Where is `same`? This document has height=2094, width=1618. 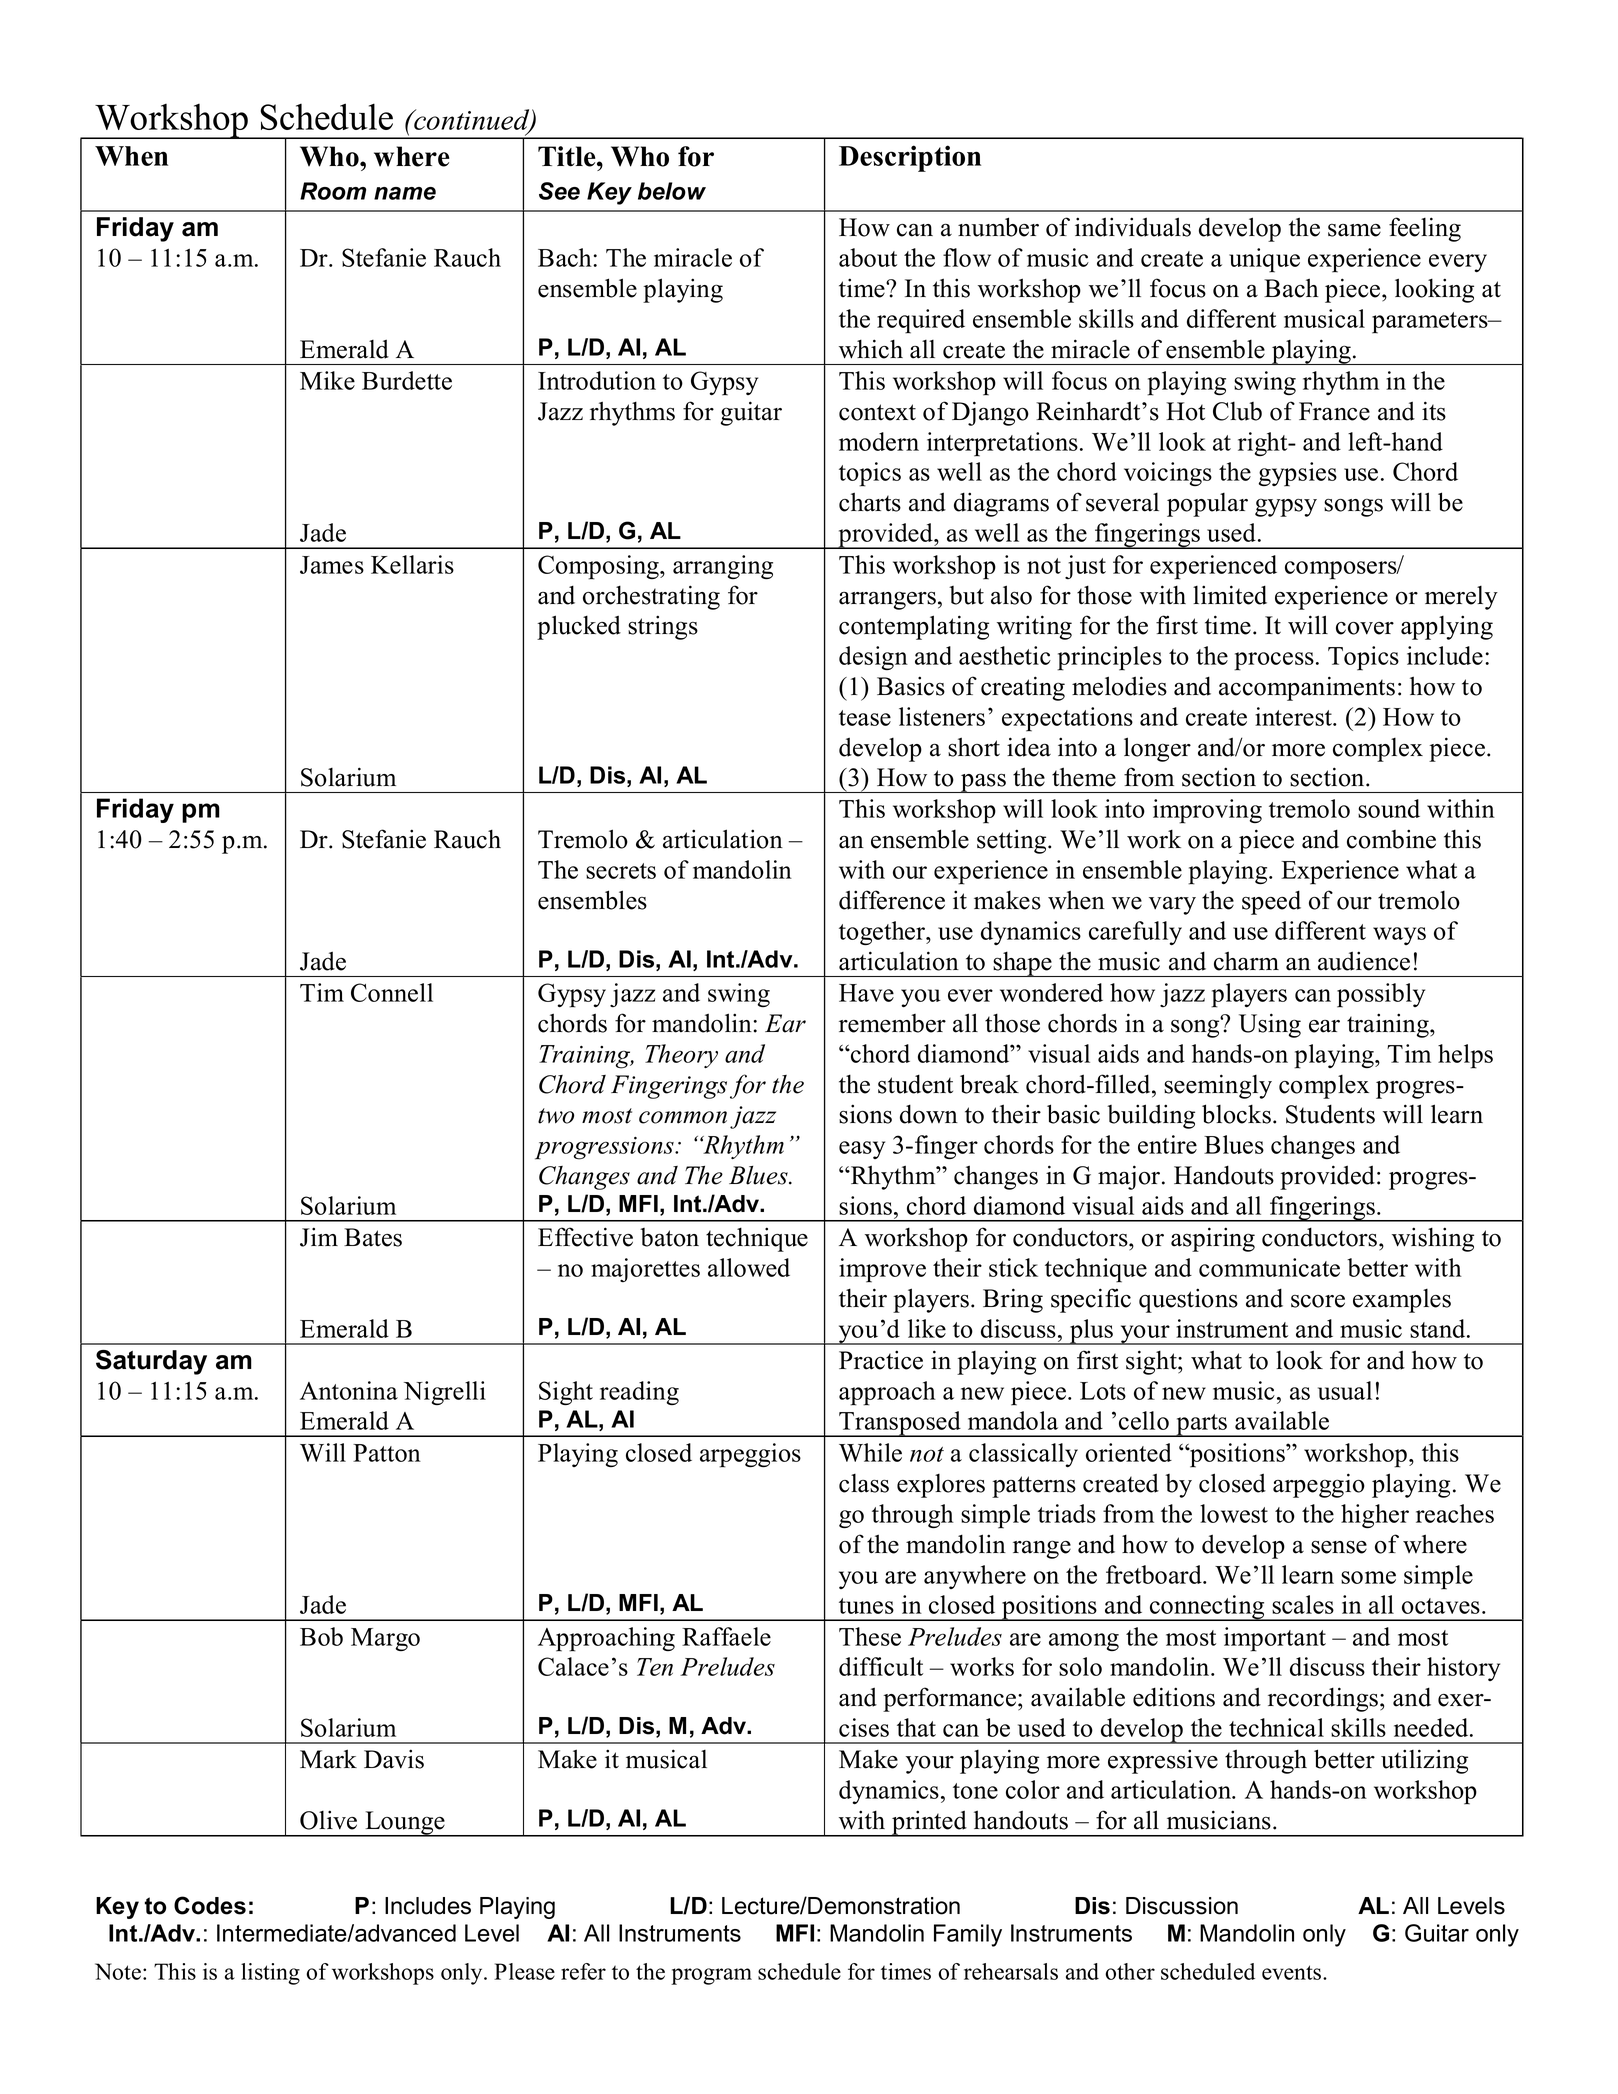 same is located at coordinates (1354, 230).
